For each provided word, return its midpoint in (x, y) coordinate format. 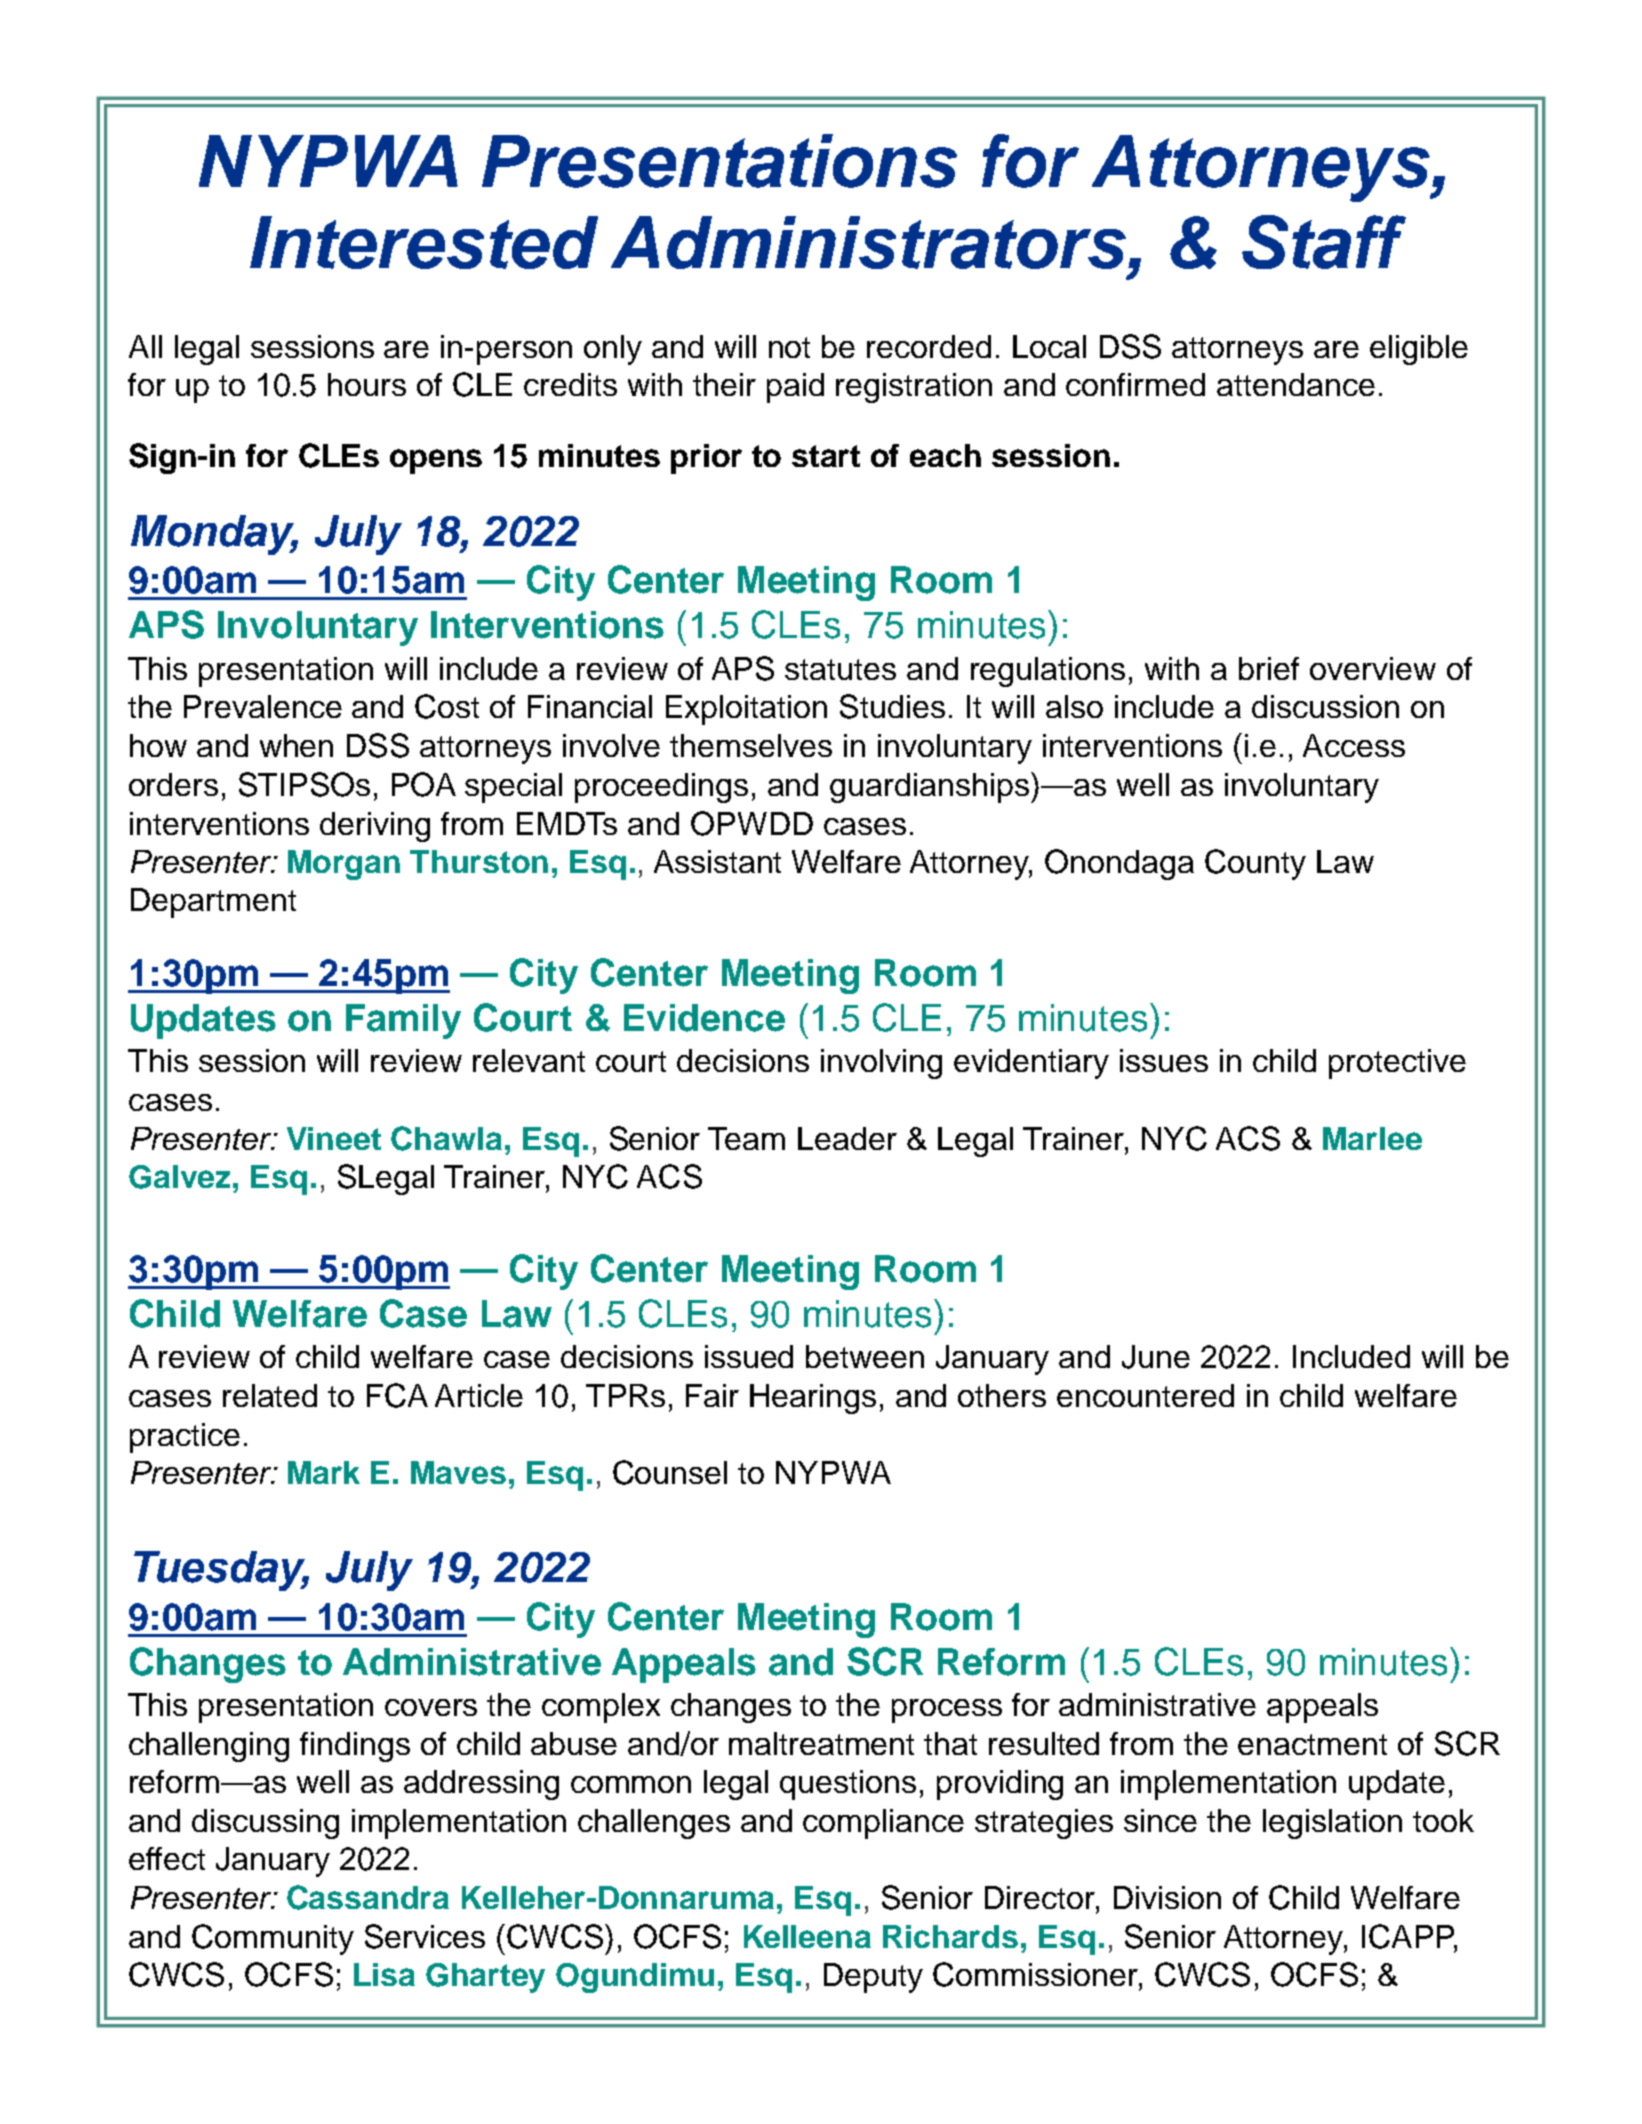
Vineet (334, 1138)
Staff (1324, 242)
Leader (847, 1138)
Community (273, 1939)
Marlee (1372, 1138)
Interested (424, 242)
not (789, 347)
